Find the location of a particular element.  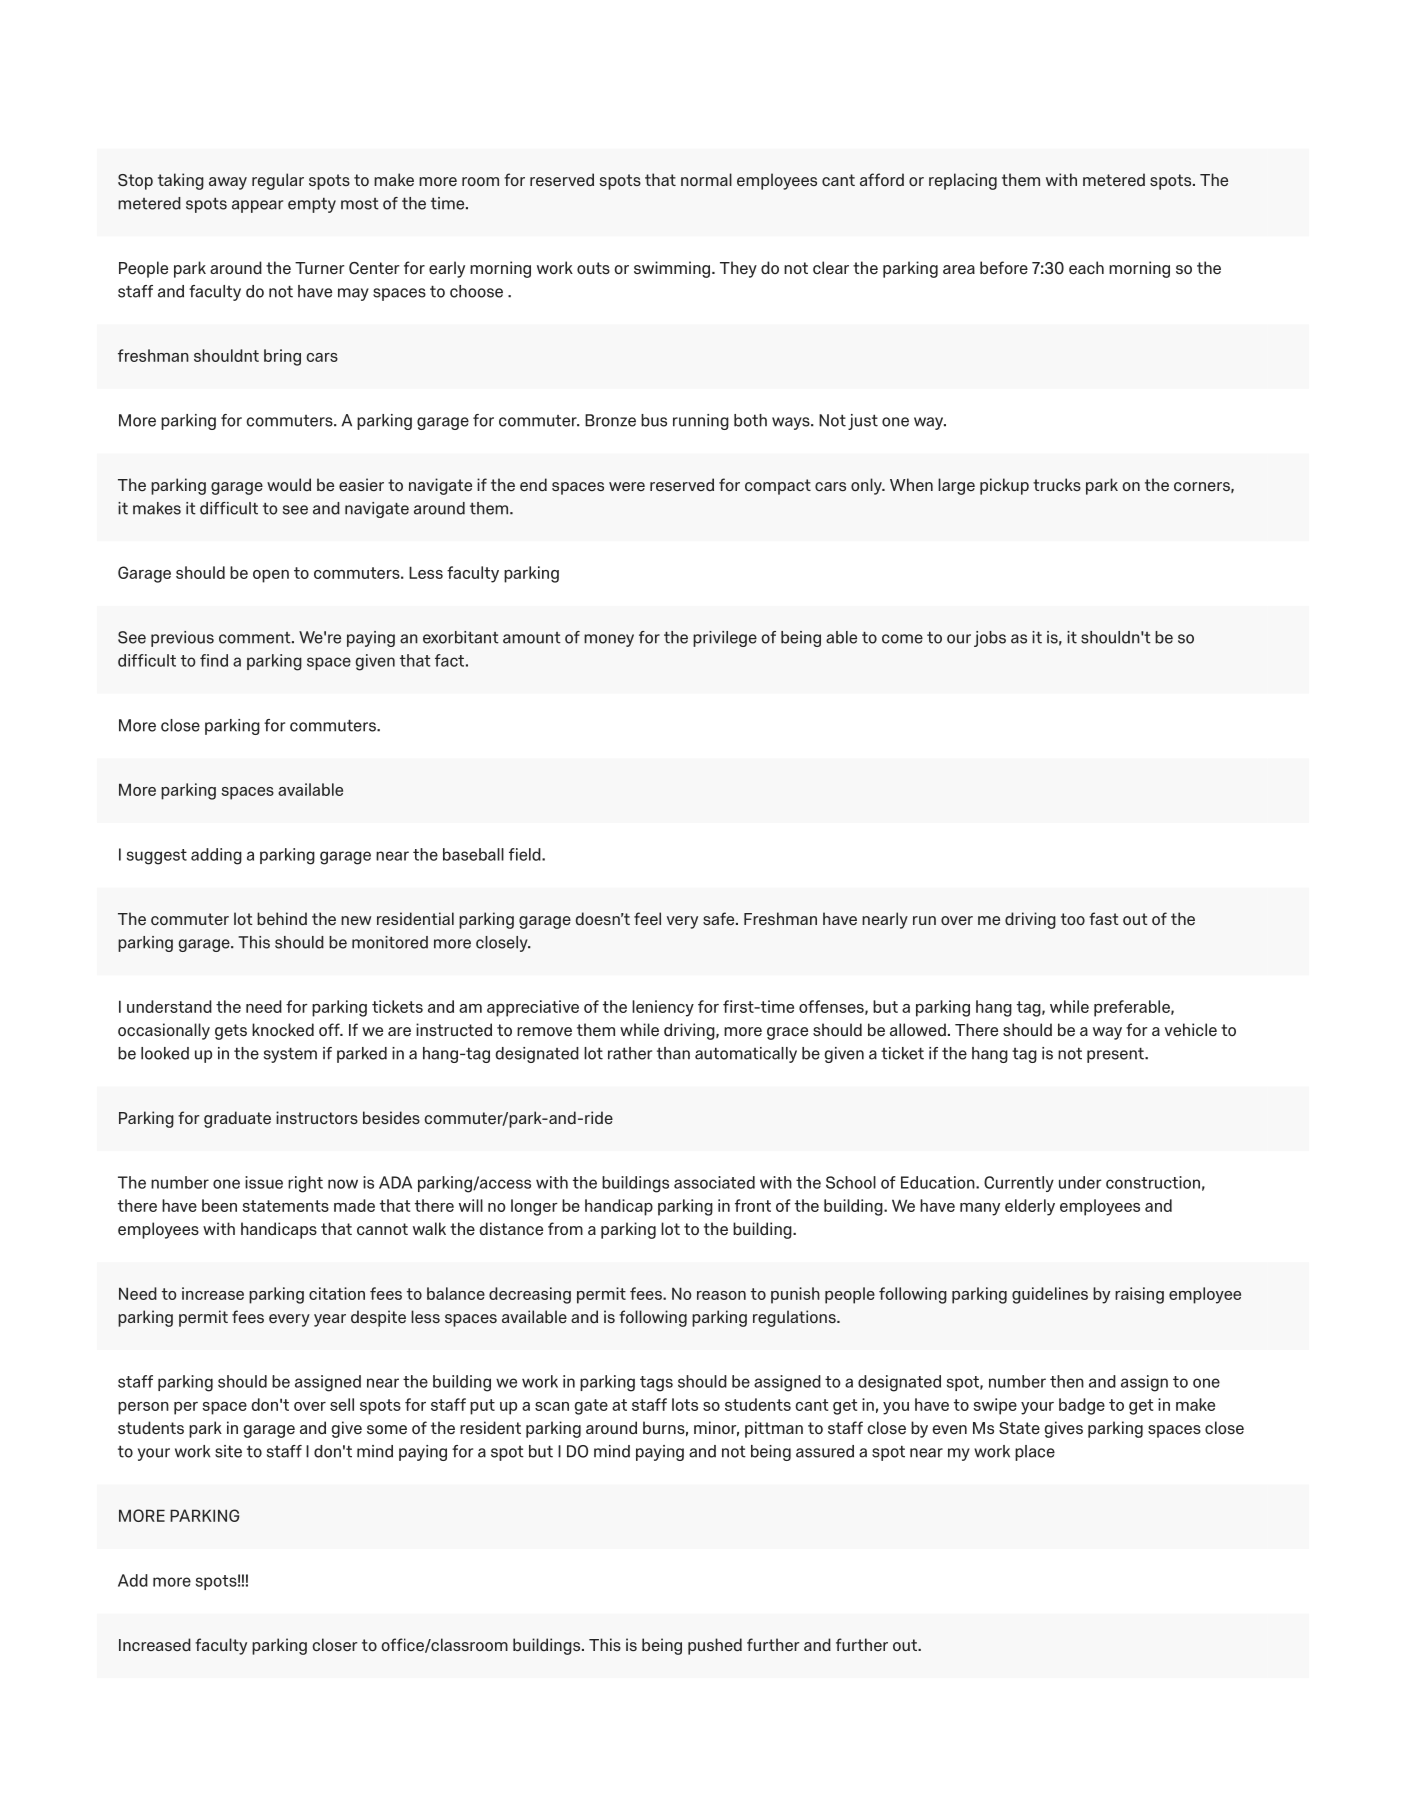

pushed is located at coordinates (715, 1646).
